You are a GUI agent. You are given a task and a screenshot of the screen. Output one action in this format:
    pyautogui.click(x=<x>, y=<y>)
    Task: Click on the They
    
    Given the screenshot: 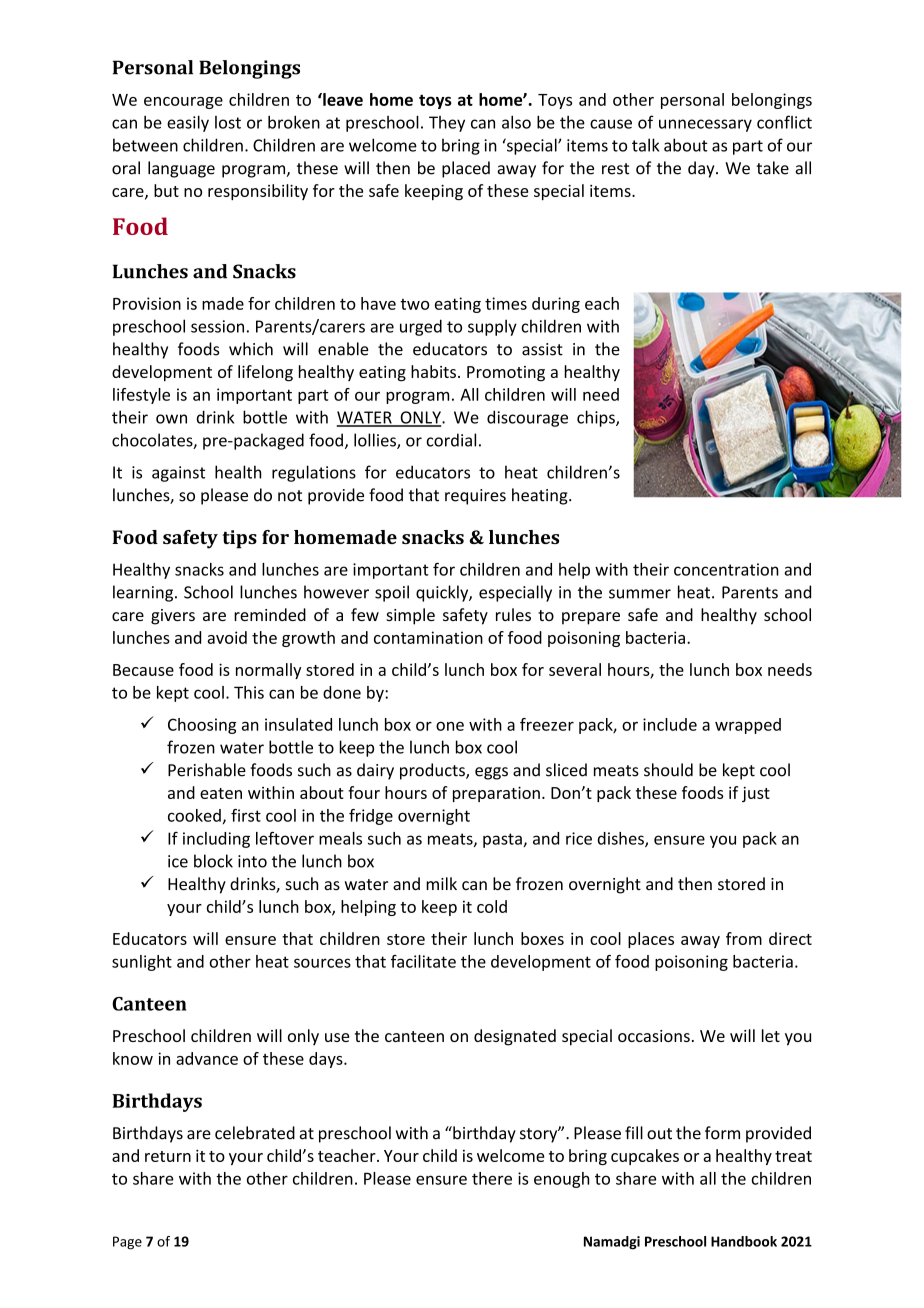 What is the action you would take?
    pyautogui.click(x=447, y=124)
